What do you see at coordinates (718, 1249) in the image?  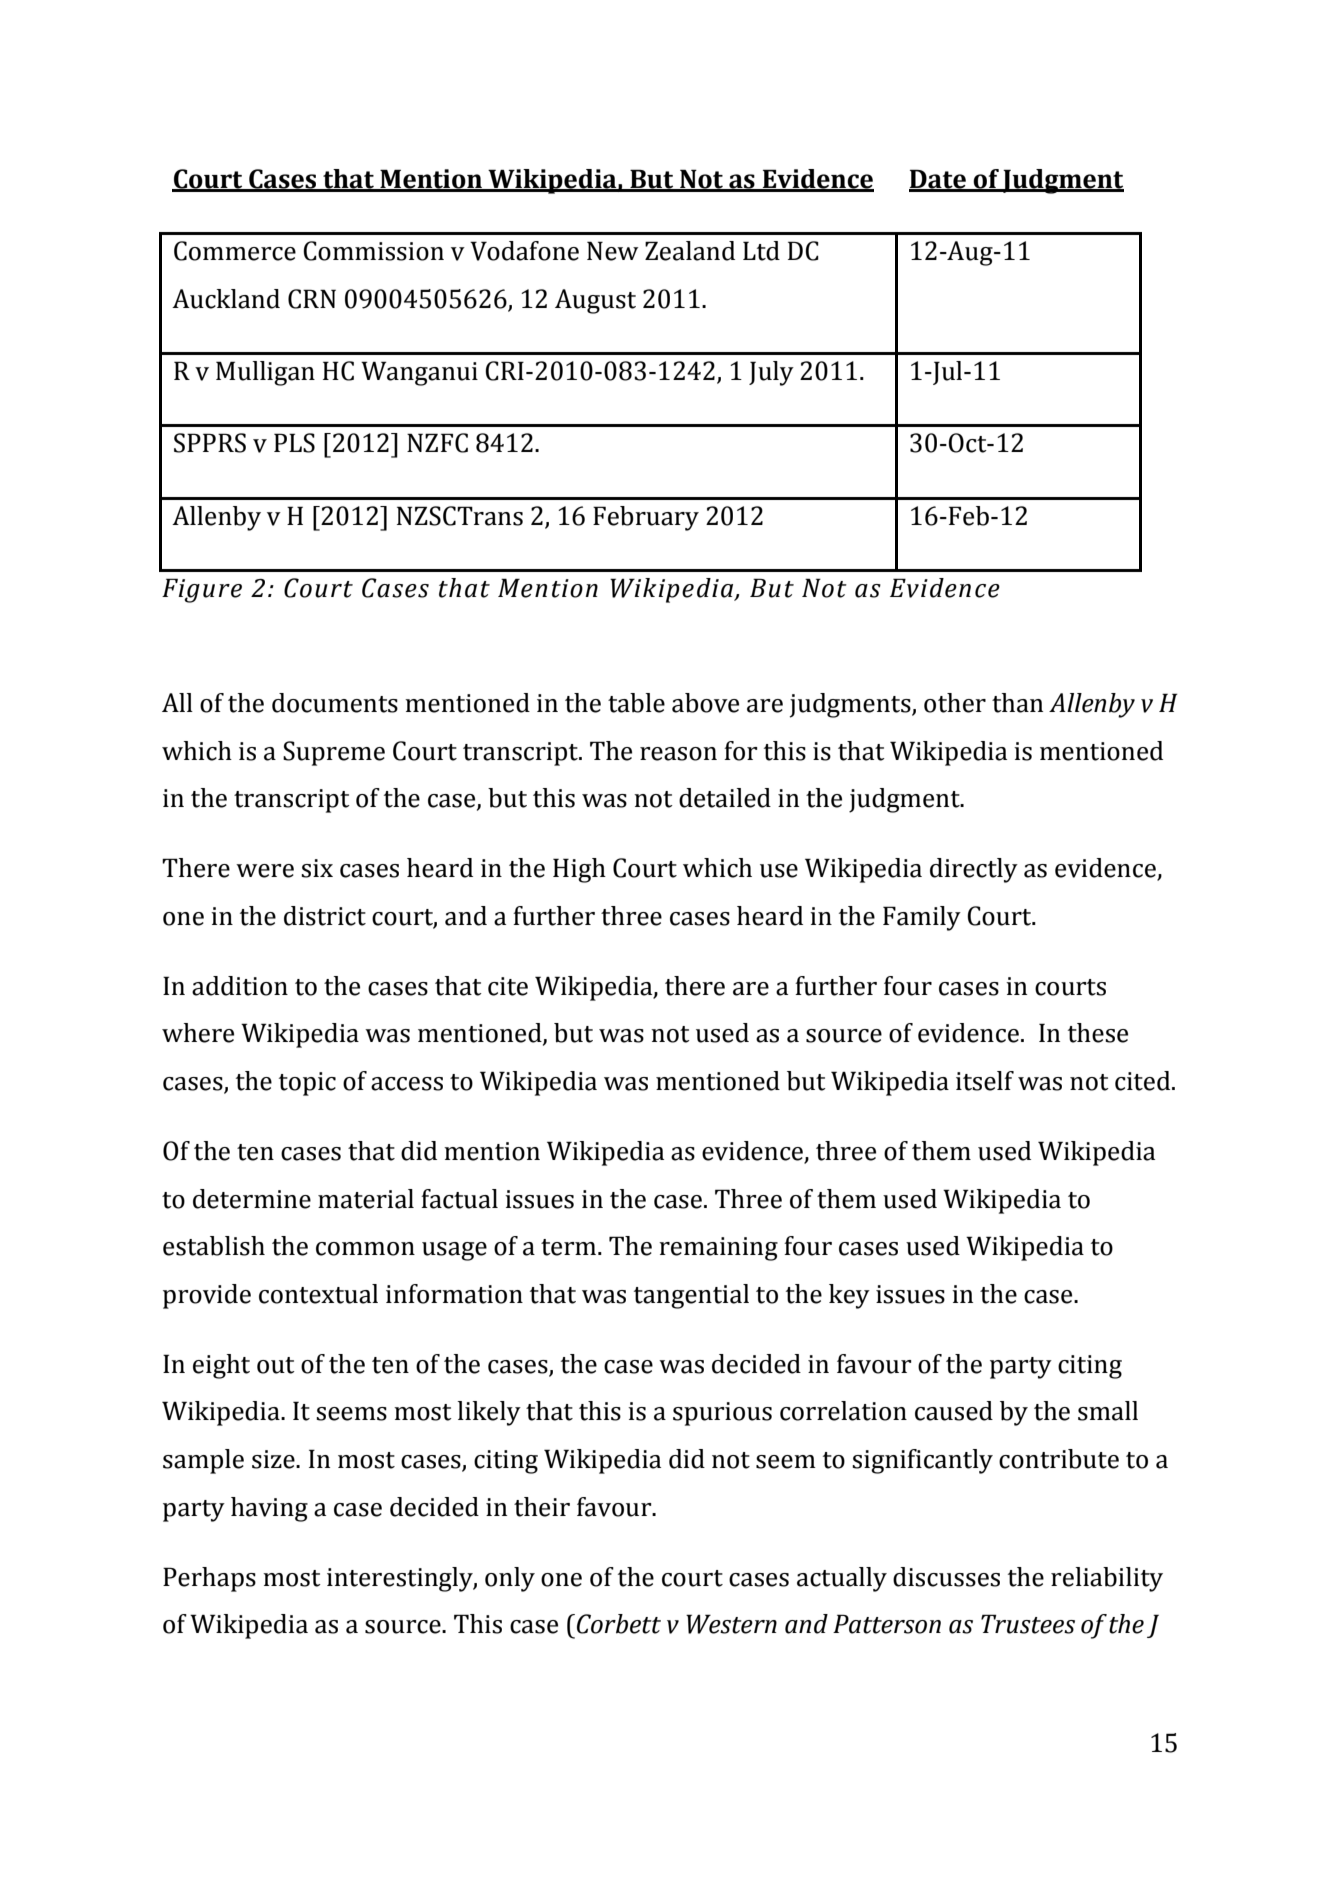 I see `remaining` at bounding box center [718, 1249].
